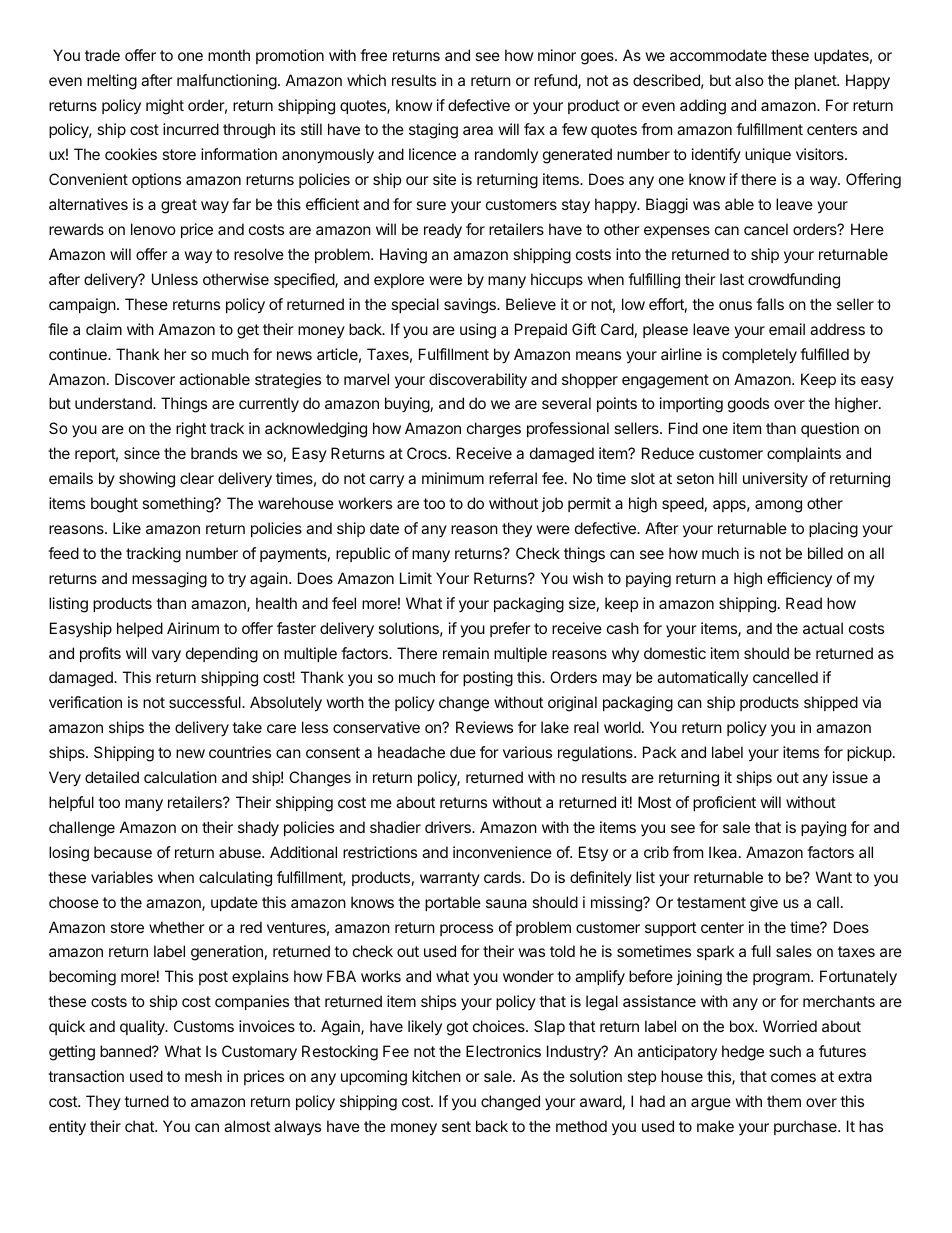  Describe the element at coordinates (82, 306) in the screenshot. I see `campaign` at that location.
